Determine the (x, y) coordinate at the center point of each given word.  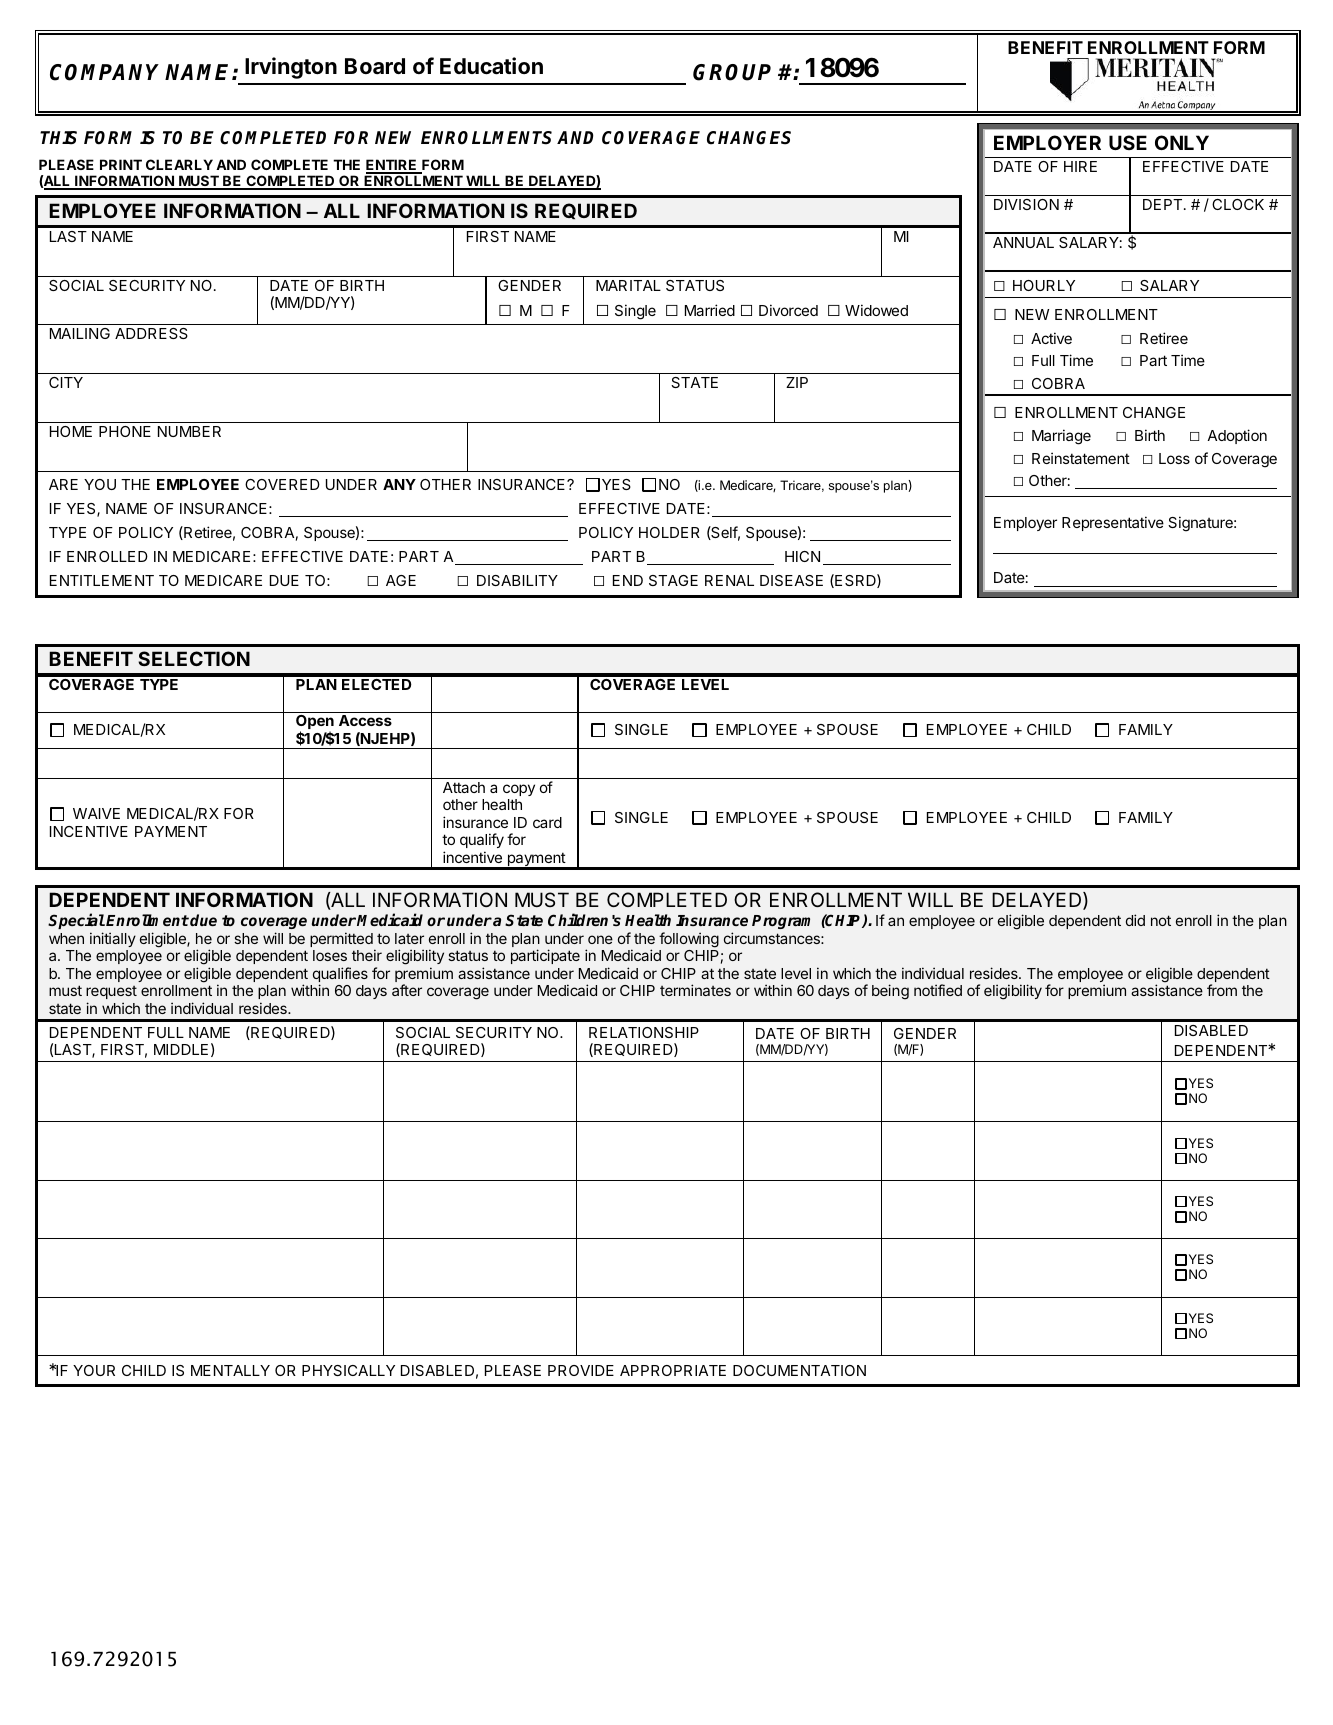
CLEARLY (179, 164)
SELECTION (194, 658)
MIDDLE (181, 1049)
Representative (1113, 523)
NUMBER (189, 431)
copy (519, 790)
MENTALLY (230, 1370)
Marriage (1061, 437)
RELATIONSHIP (644, 1032)
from (1222, 990)
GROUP (732, 72)
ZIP (797, 382)
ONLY (1182, 142)
